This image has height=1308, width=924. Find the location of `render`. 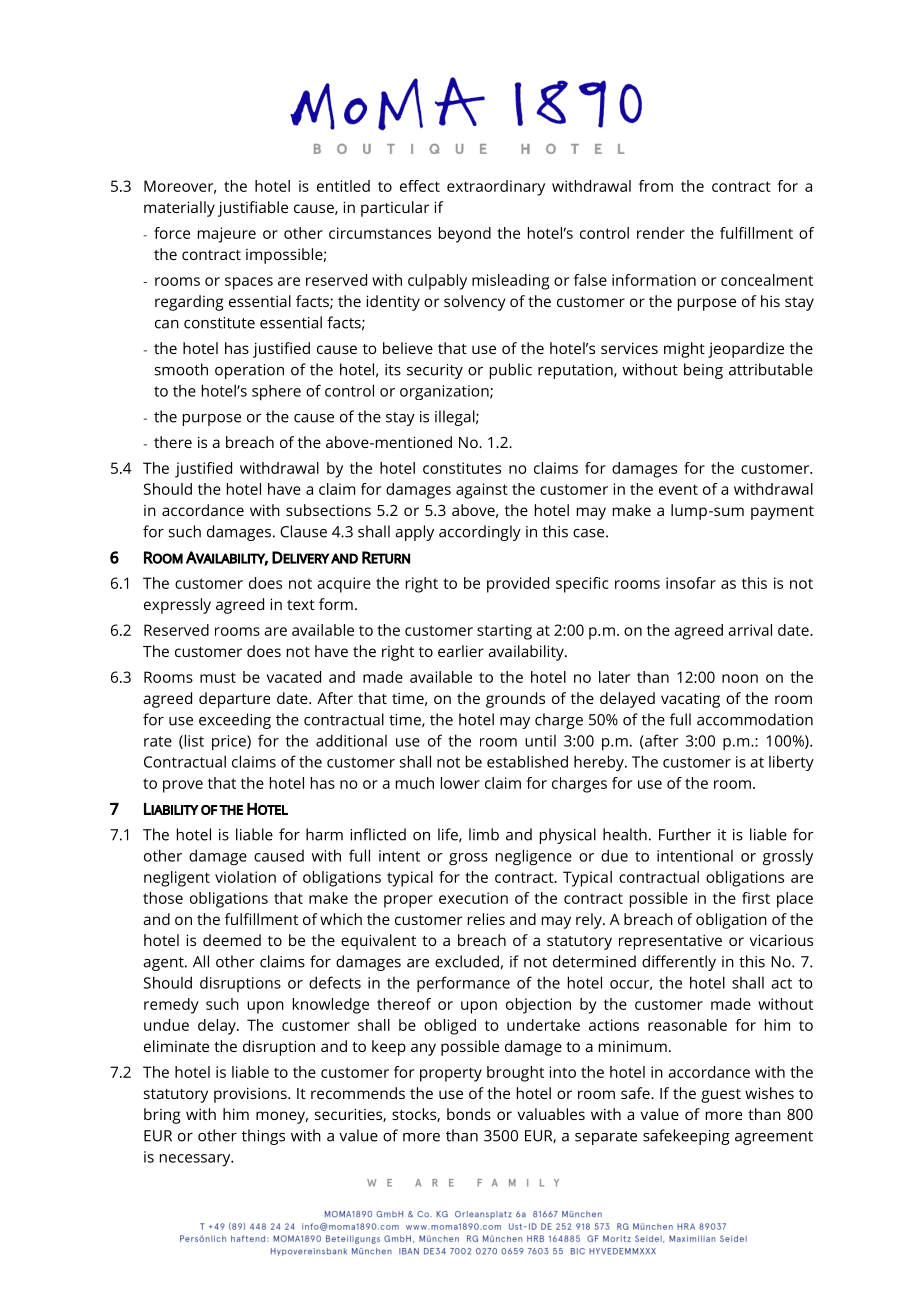

render is located at coordinates (661, 233).
